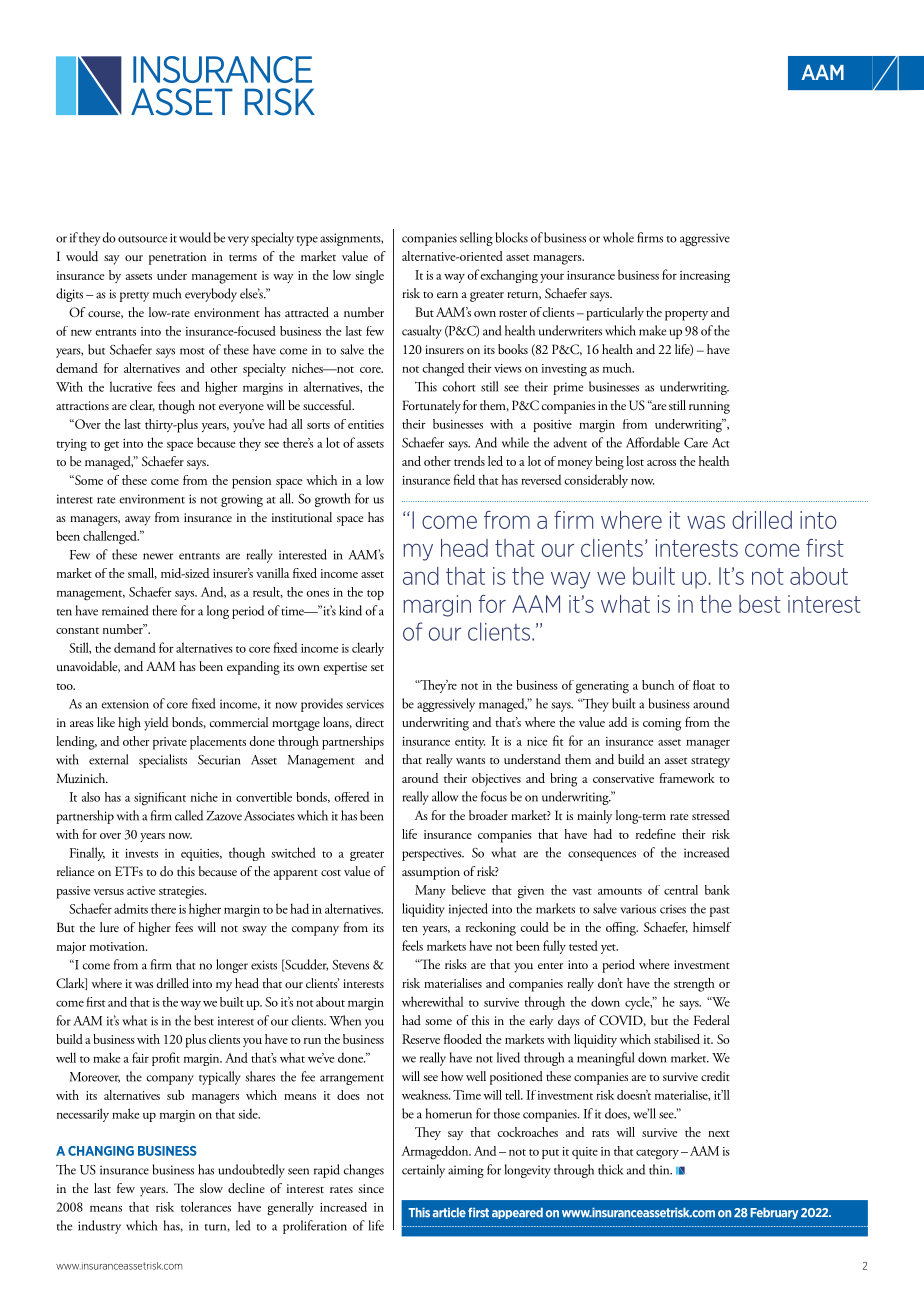 The image size is (924, 1308). What do you see at coordinates (118, 946) in the document?
I see `motivation` at bounding box center [118, 946].
